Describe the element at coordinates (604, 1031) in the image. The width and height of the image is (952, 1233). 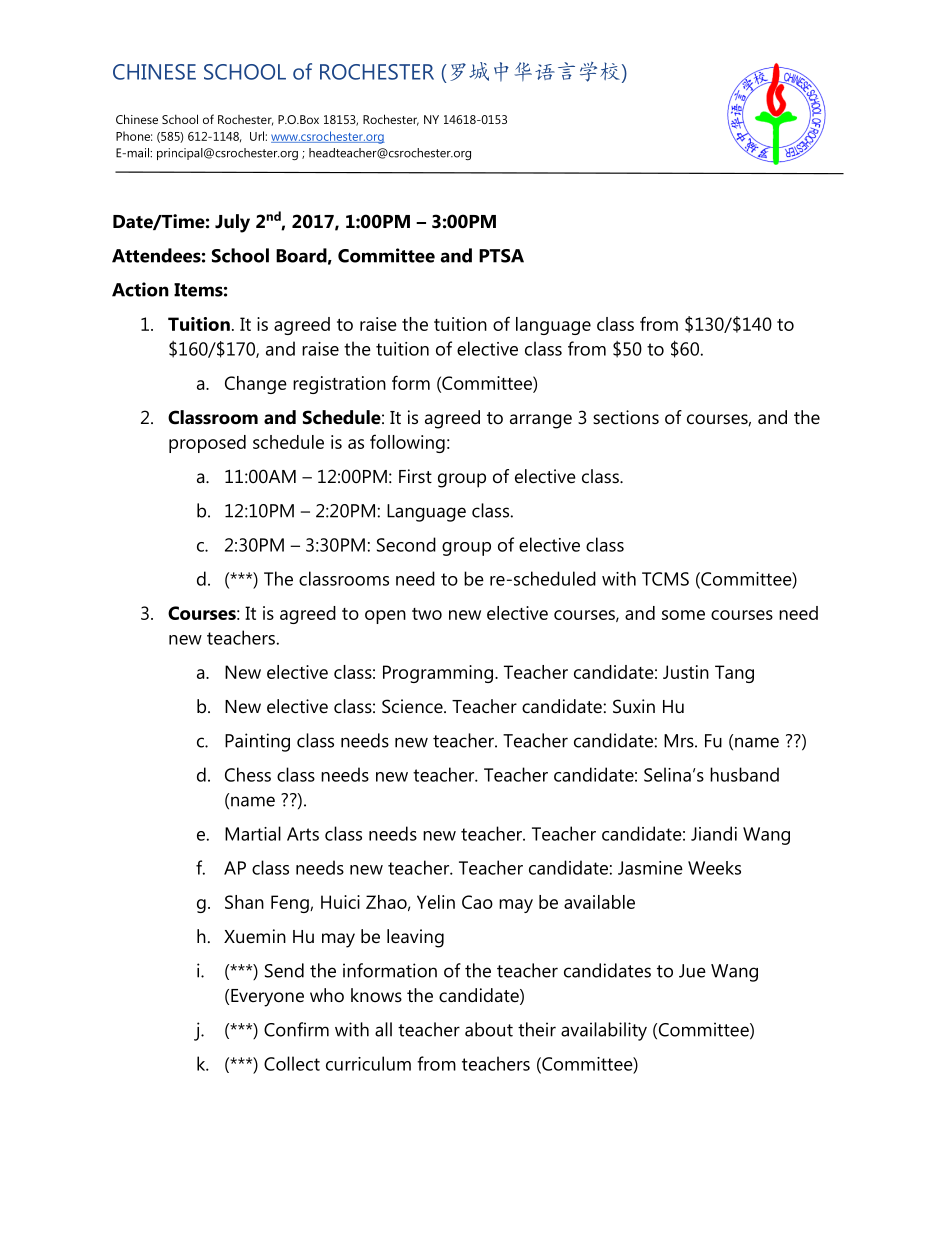
I see `availability` at that location.
